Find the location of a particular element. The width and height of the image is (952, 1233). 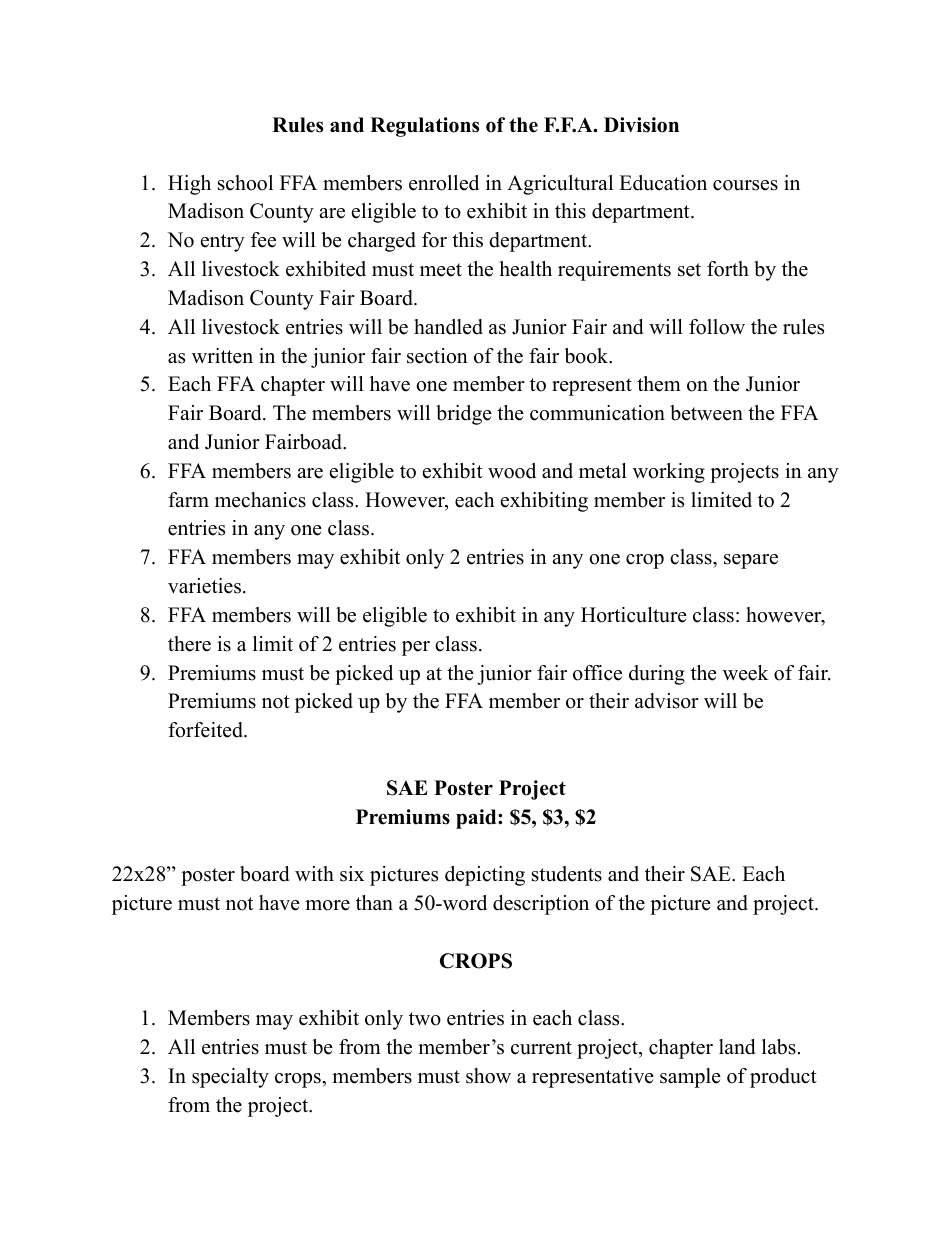

working is located at coordinates (669, 473).
